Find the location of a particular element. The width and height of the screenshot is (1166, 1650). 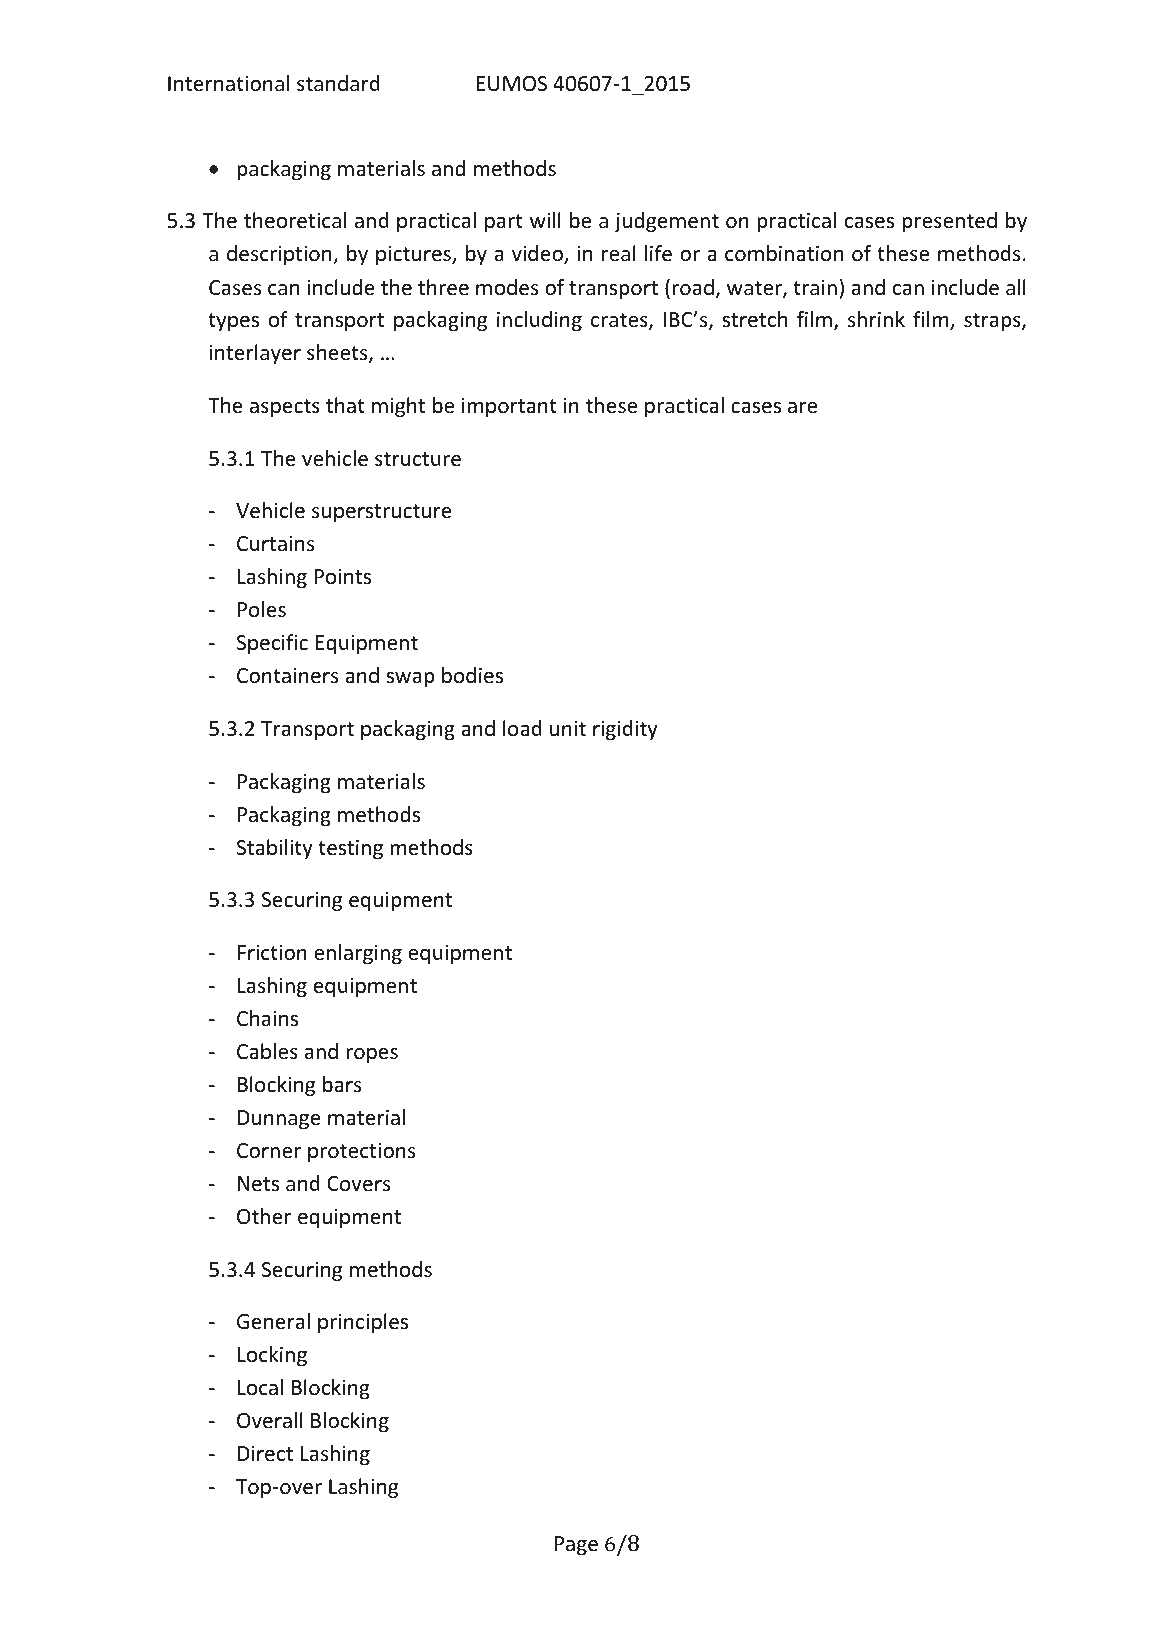

protections is located at coordinates (361, 1152).
